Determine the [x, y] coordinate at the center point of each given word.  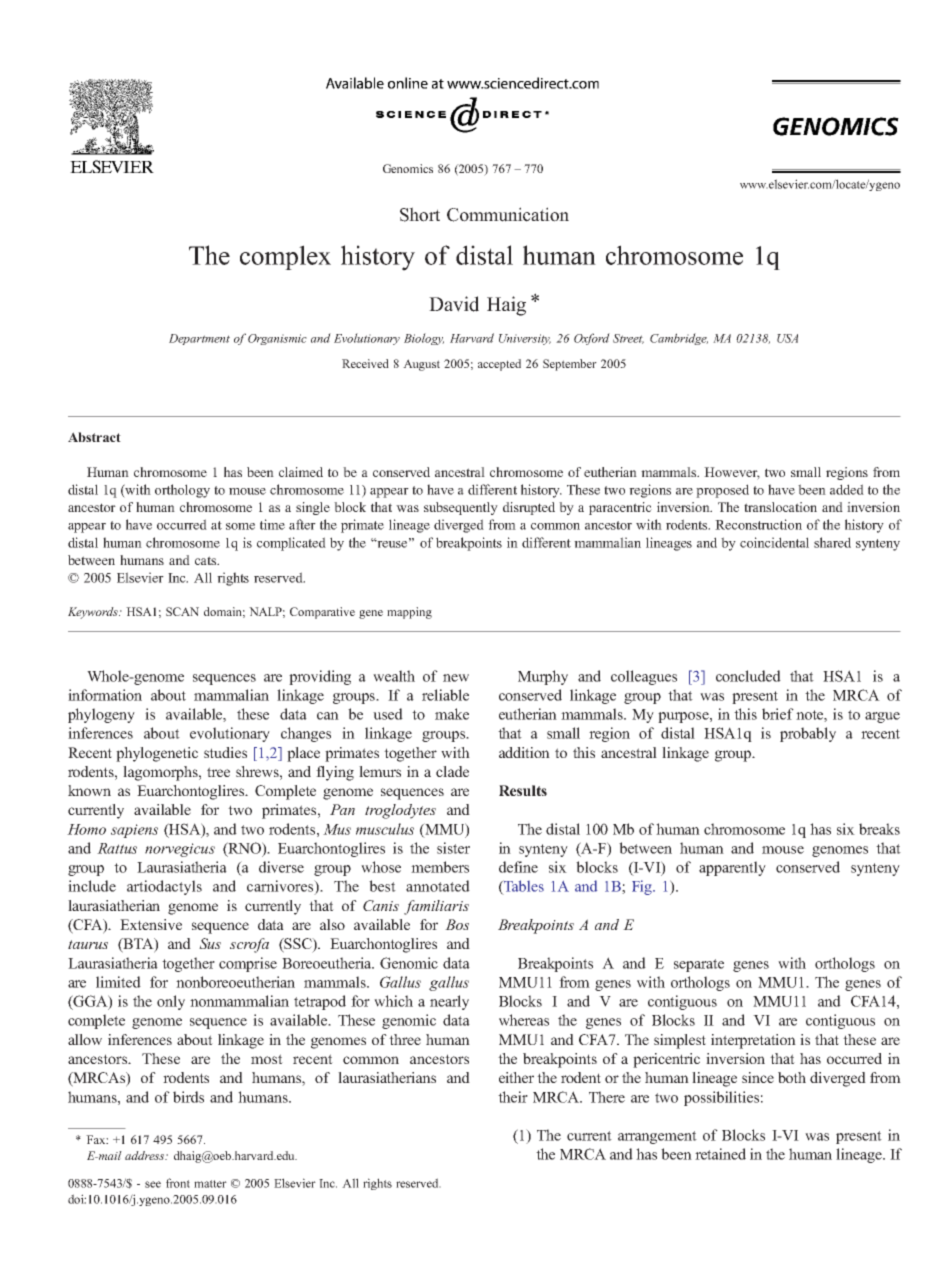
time [272, 524]
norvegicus [180, 850]
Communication [508, 214]
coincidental [774, 542]
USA [787, 338]
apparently [732, 868]
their [513, 1097]
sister [453, 848]
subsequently [461, 508]
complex [285, 257]
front [178, 1183]
